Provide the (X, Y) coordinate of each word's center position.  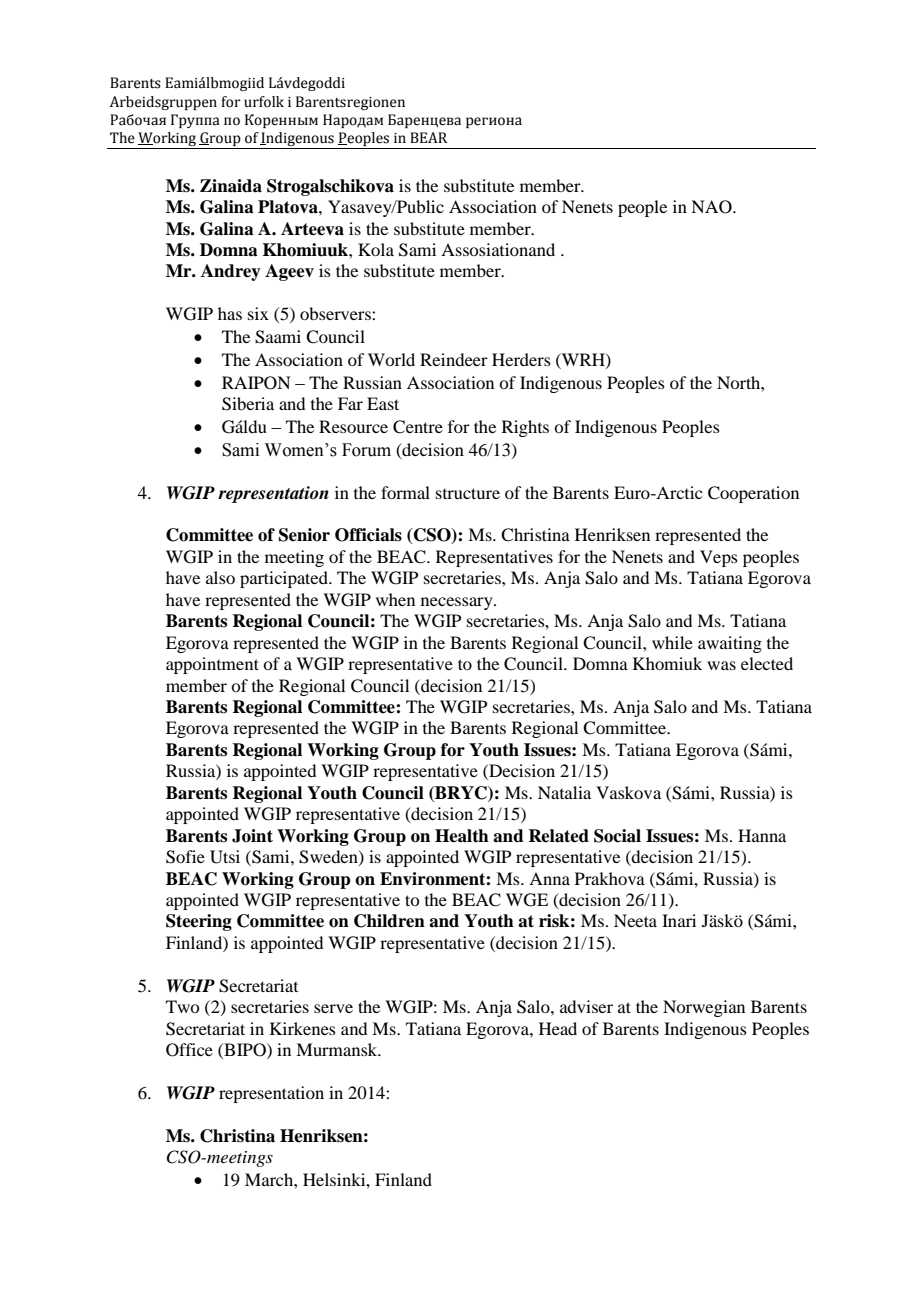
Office (189, 1050)
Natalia (564, 792)
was (721, 665)
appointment (212, 665)
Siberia (248, 404)
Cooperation (753, 494)
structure (468, 493)
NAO (712, 207)
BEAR (428, 137)
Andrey (231, 272)
